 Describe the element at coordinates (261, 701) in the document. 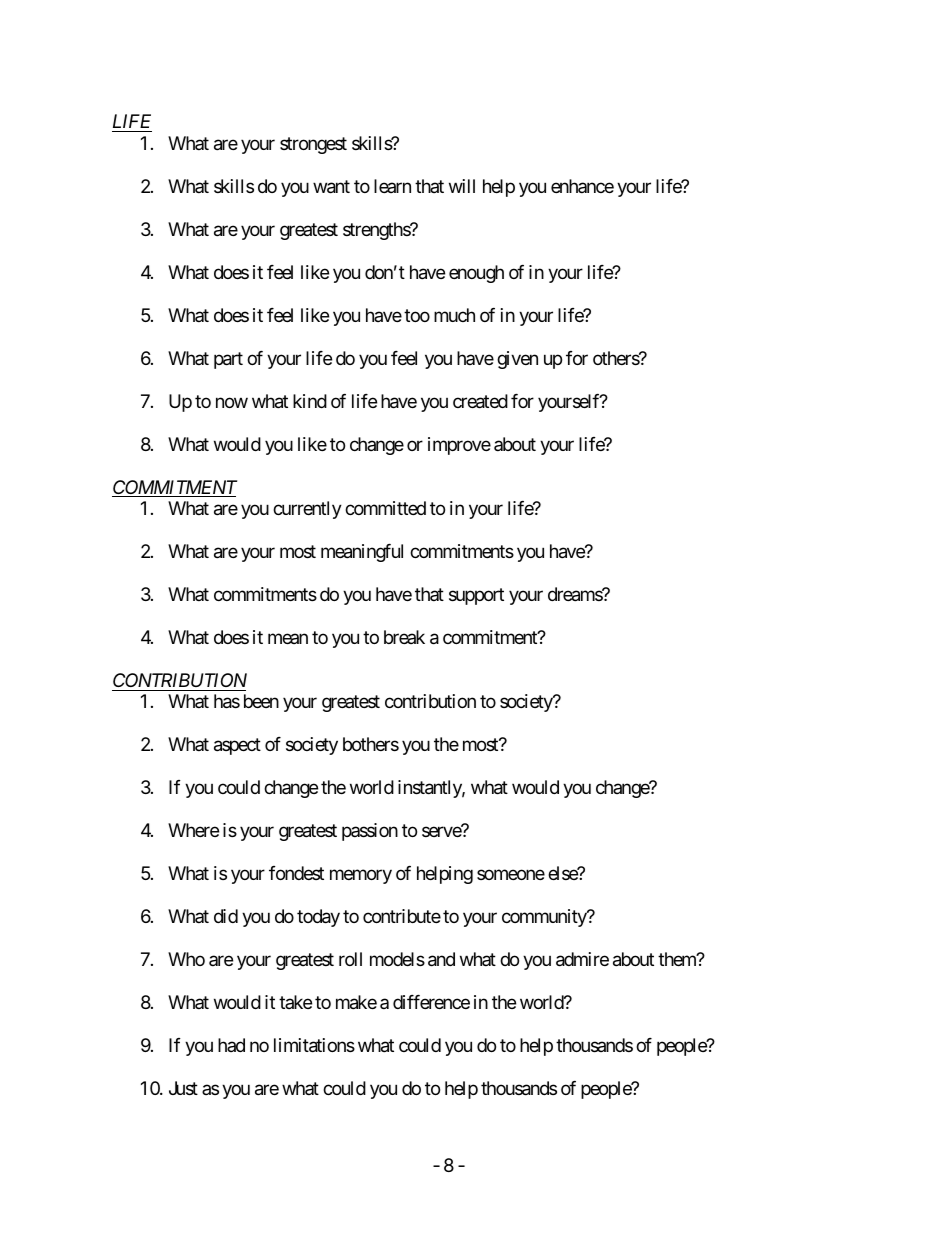

I see `been` at that location.
